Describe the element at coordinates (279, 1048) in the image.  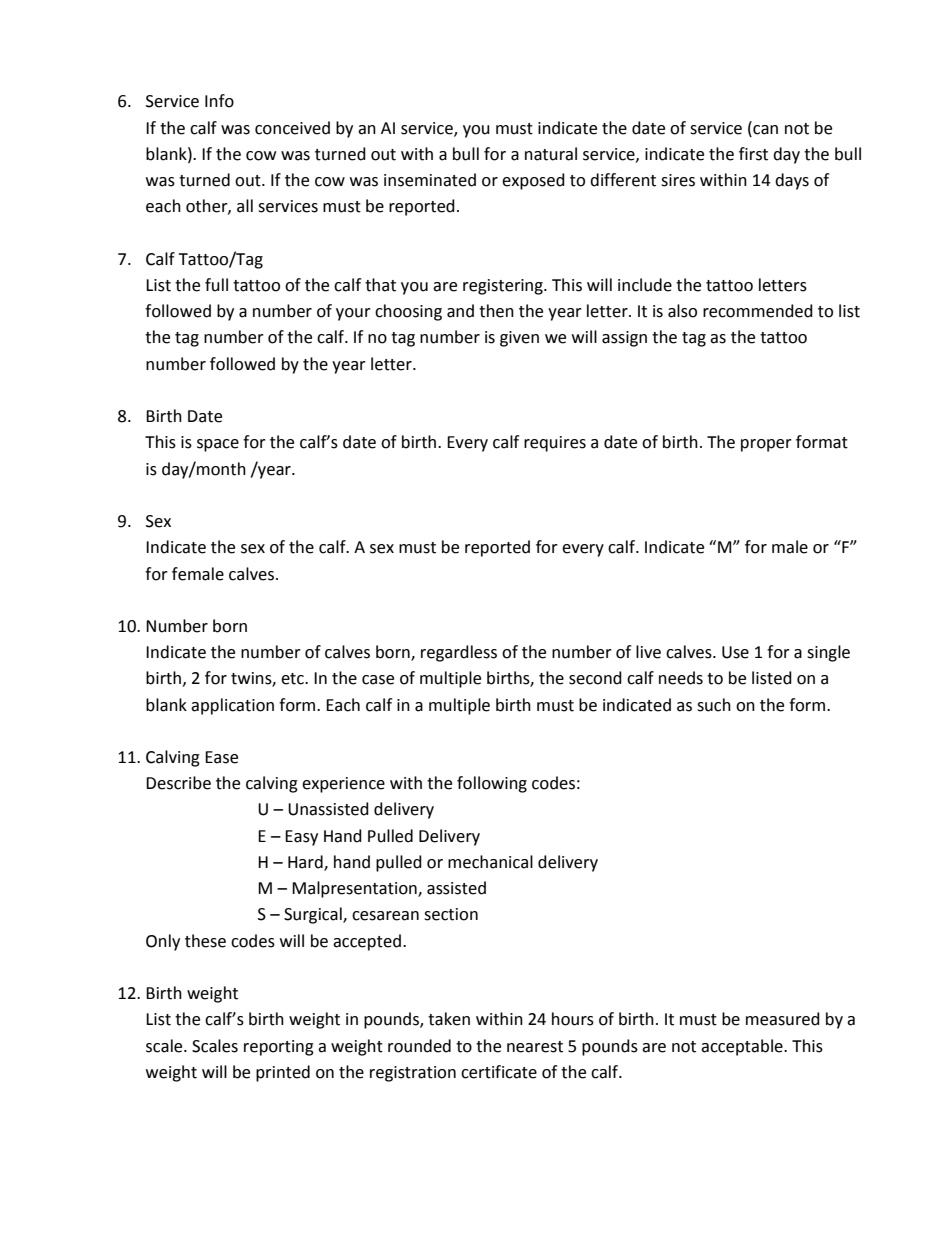
I see `reporting` at that location.
